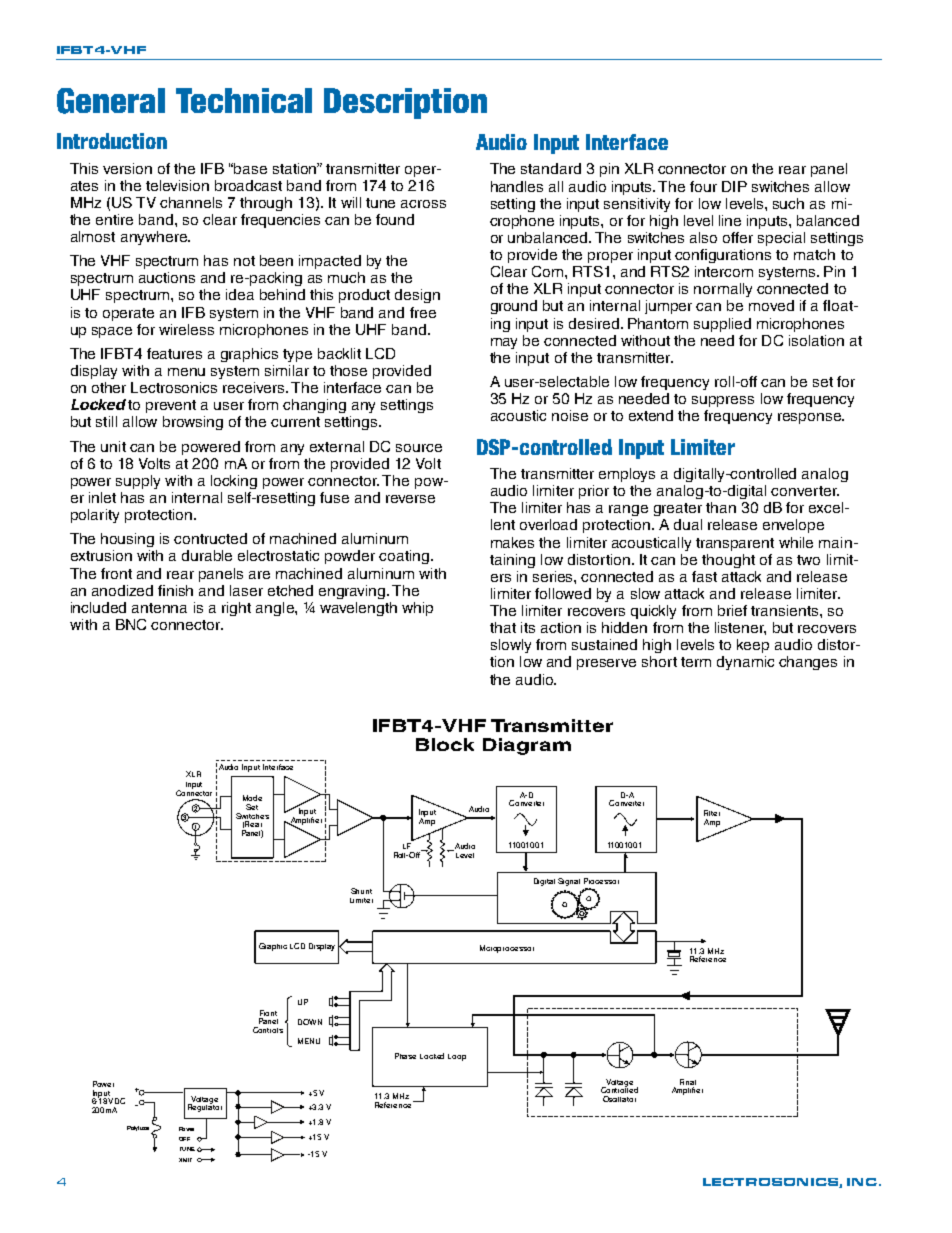 The height and width of the image is (1233, 952). I want to click on Loop, so click(457, 1057).
